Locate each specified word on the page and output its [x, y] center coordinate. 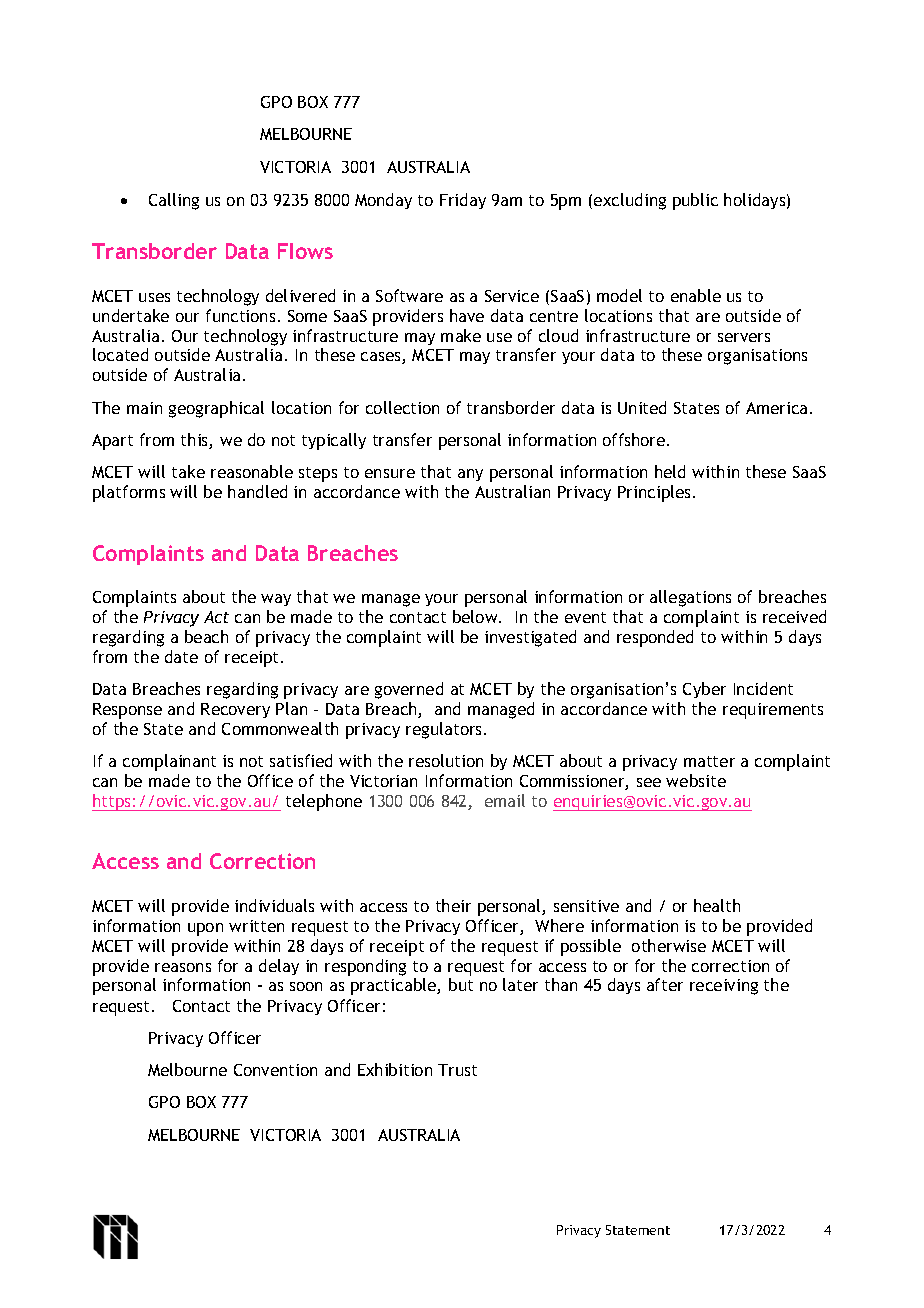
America [778, 408]
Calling [174, 201]
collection [402, 407]
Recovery [235, 710]
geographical [216, 409]
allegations [690, 598]
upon [205, 929]
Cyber [704, 690]
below [476, 616]
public [695, 201]
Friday [463, 201]
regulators [445, 730]
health [717, 905]
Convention [275, 1070]
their [453, 905]
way [276, 600]
